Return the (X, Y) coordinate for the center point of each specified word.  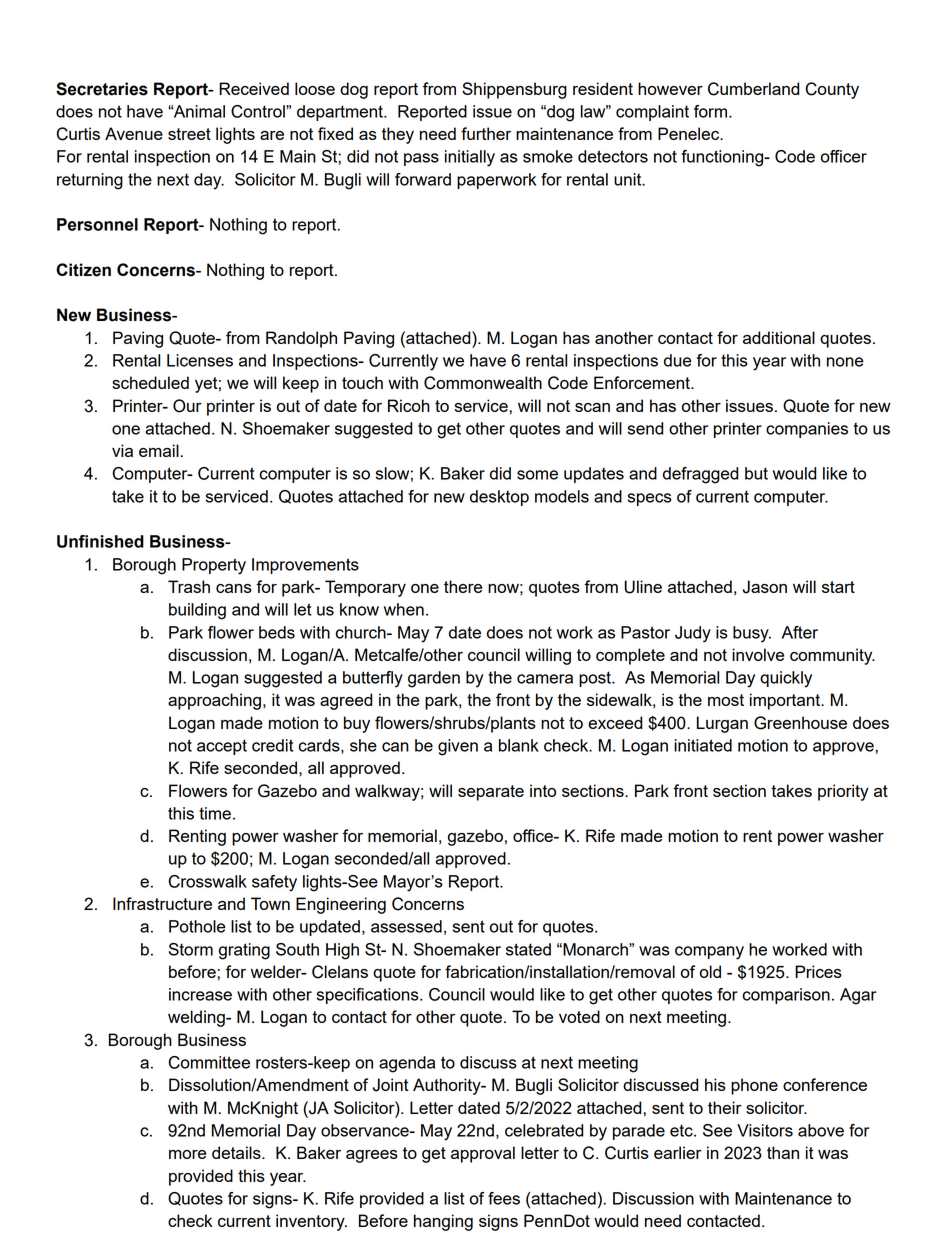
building (197, 611)
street (189, 134)
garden (434, 679)
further (486, 133)
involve (758, 654)
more (187, 1154)
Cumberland (753, 89)
